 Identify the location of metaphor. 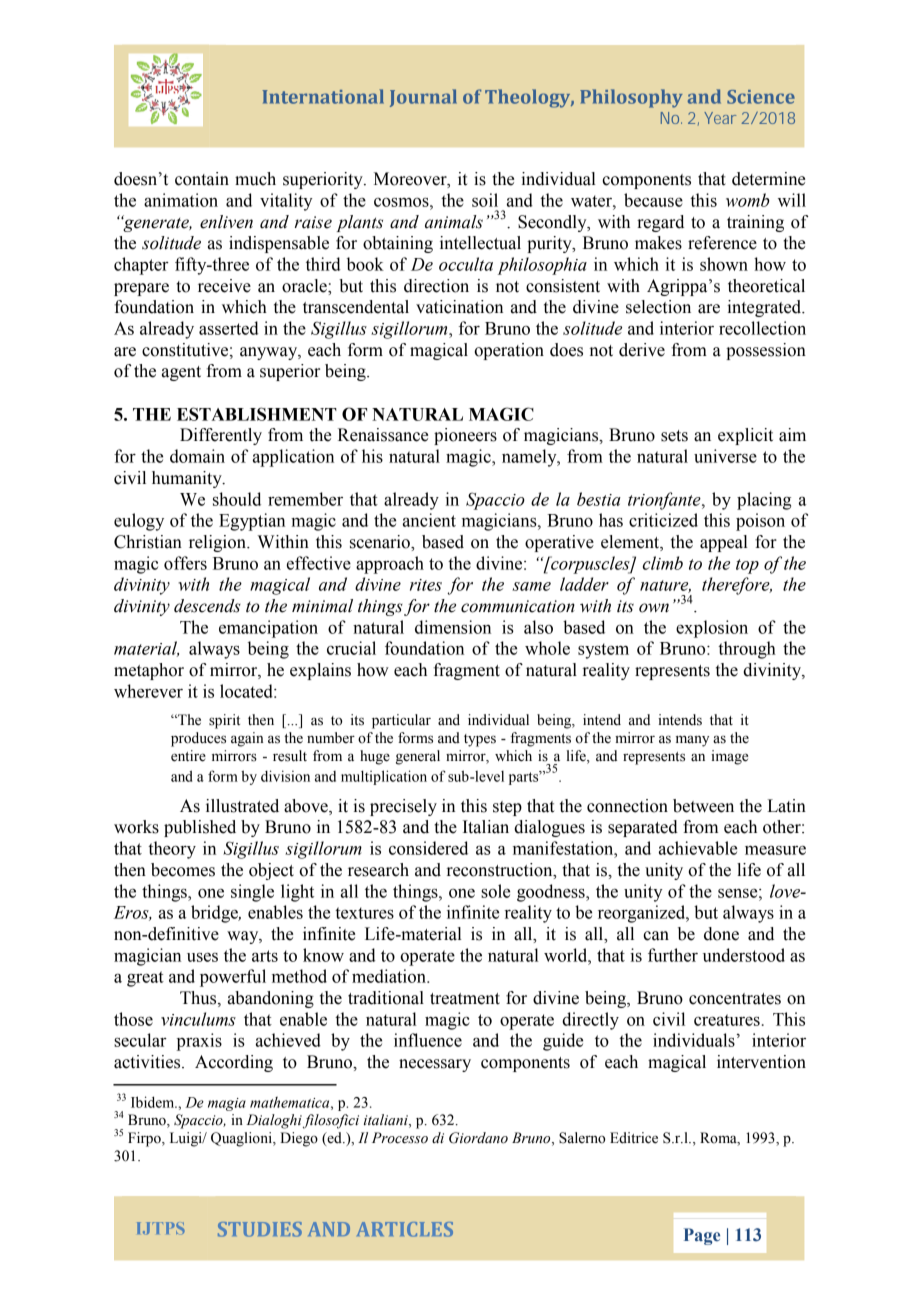
(149, 671).
